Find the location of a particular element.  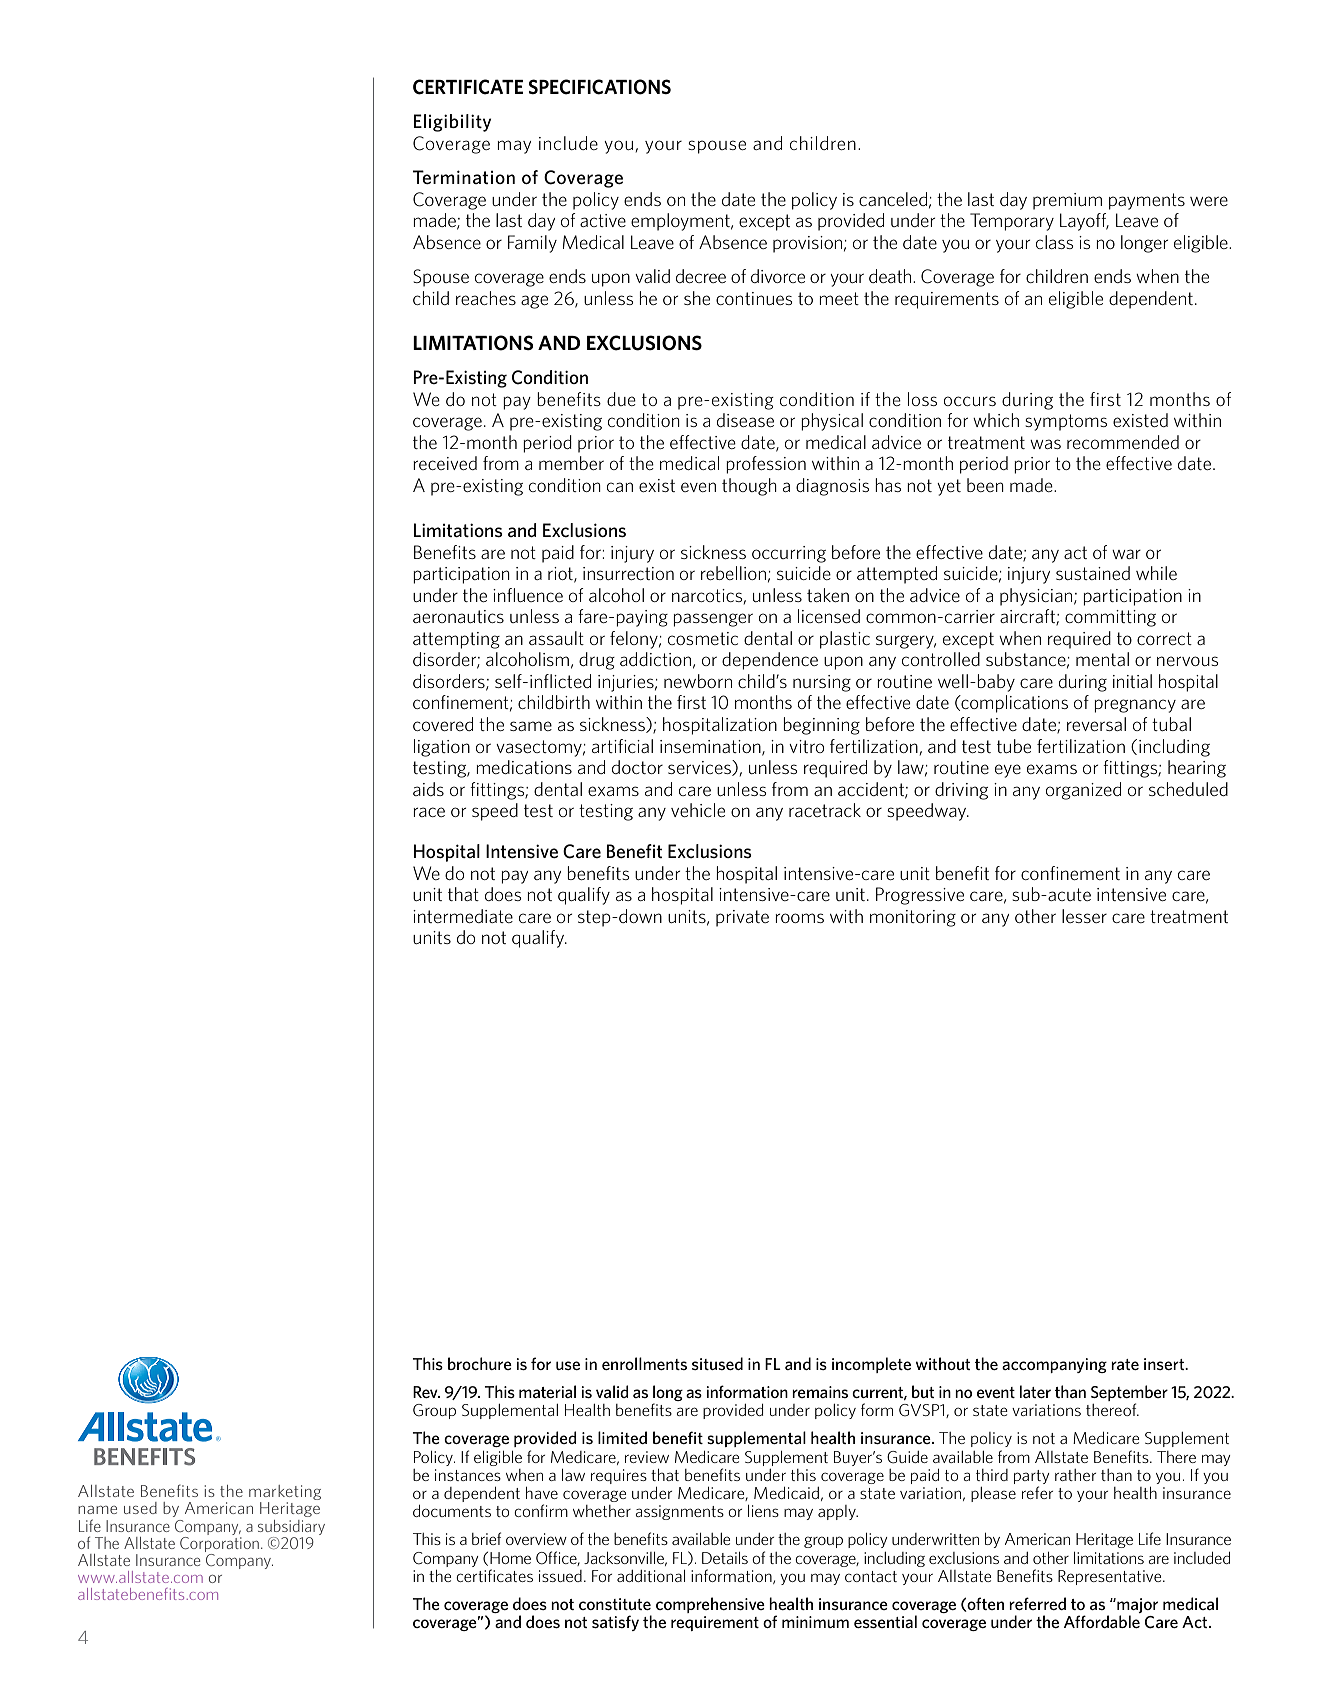

premium is located at coordinates (1067, 201).
